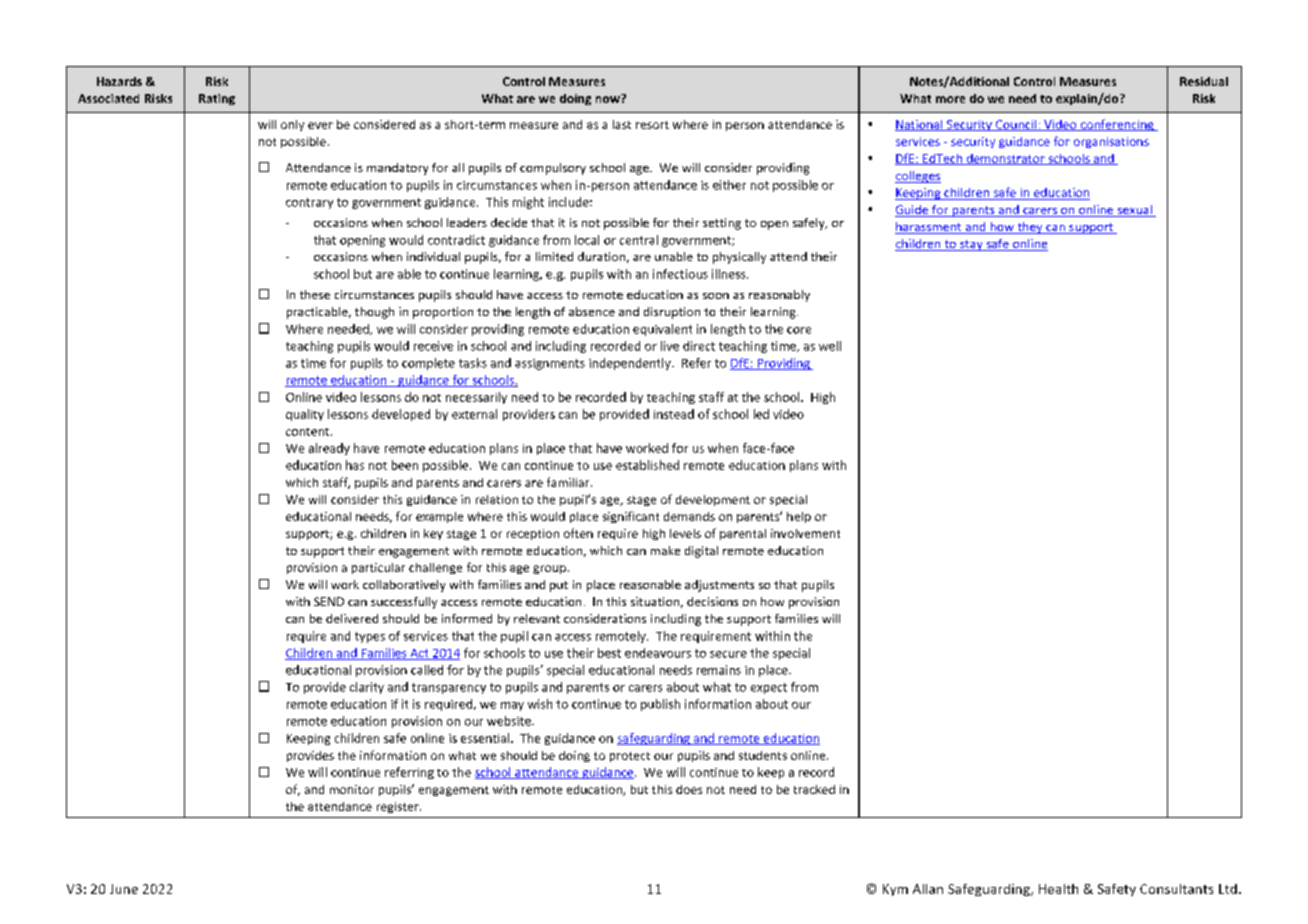  I want to click on Rating, so click(217, 99).
